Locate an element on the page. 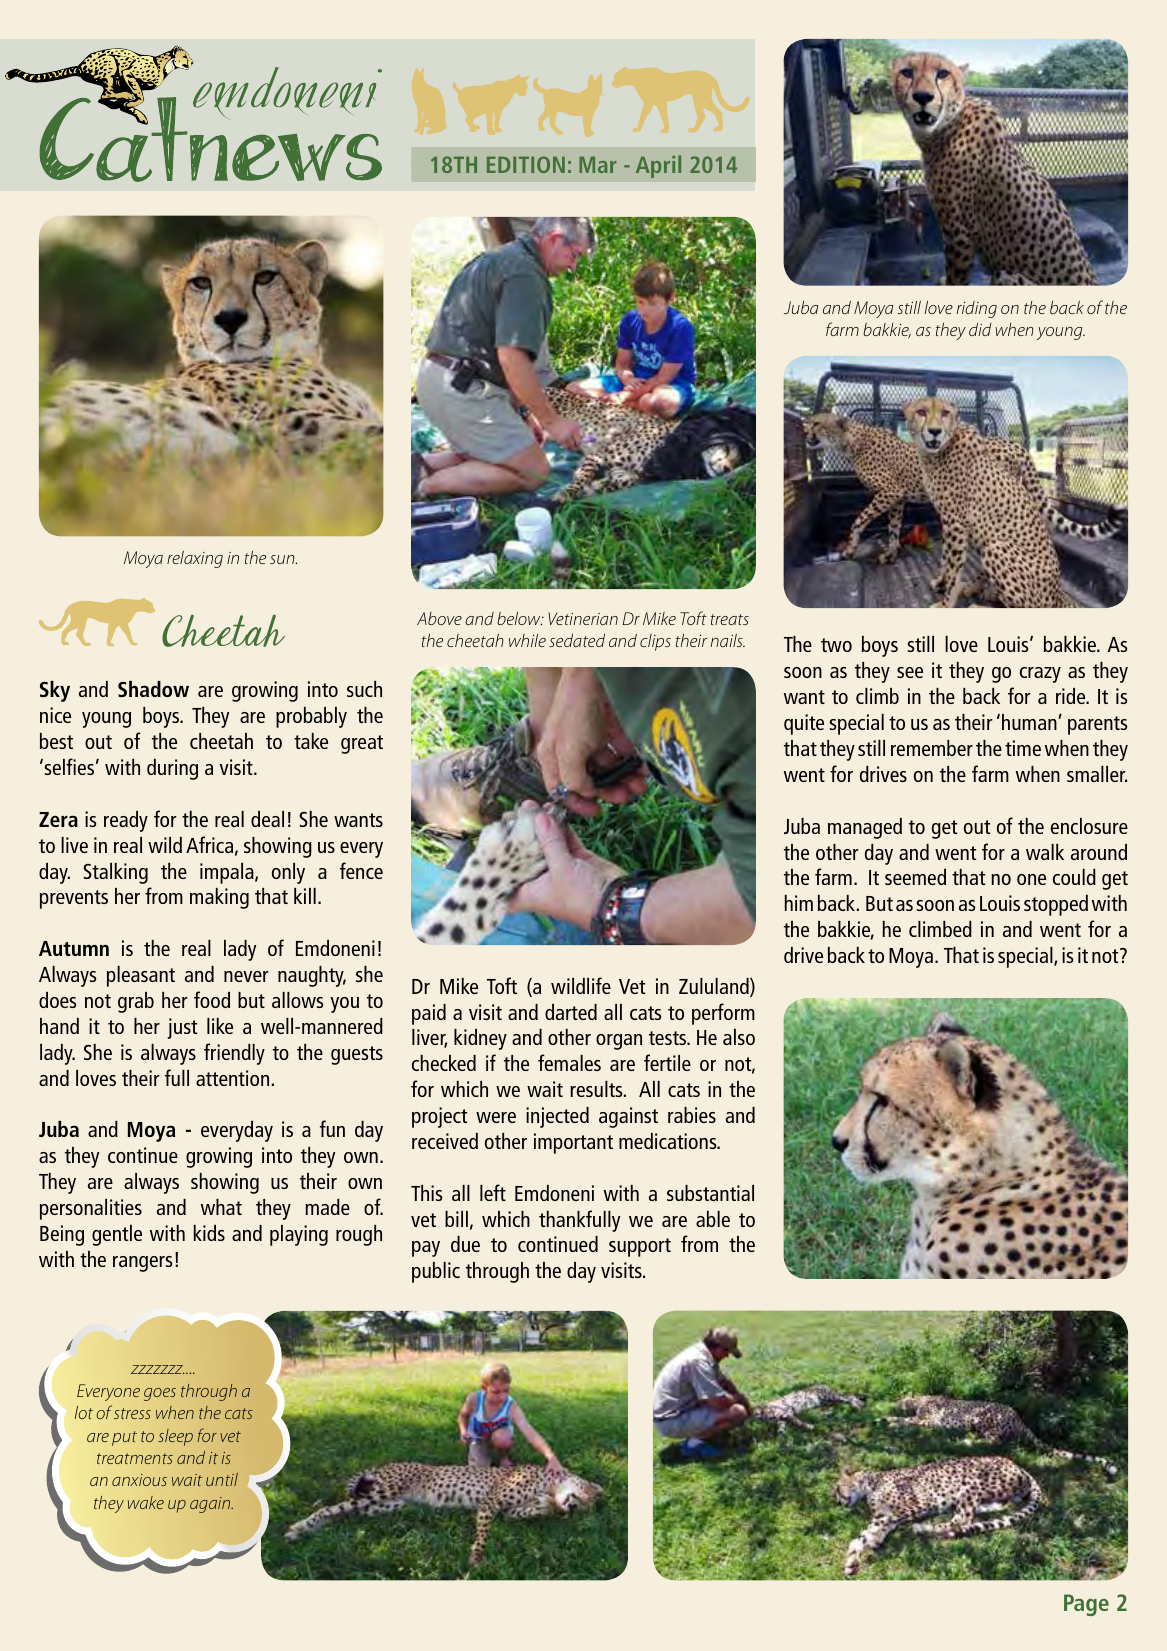  injected is located at coordinates (557, 1117).
